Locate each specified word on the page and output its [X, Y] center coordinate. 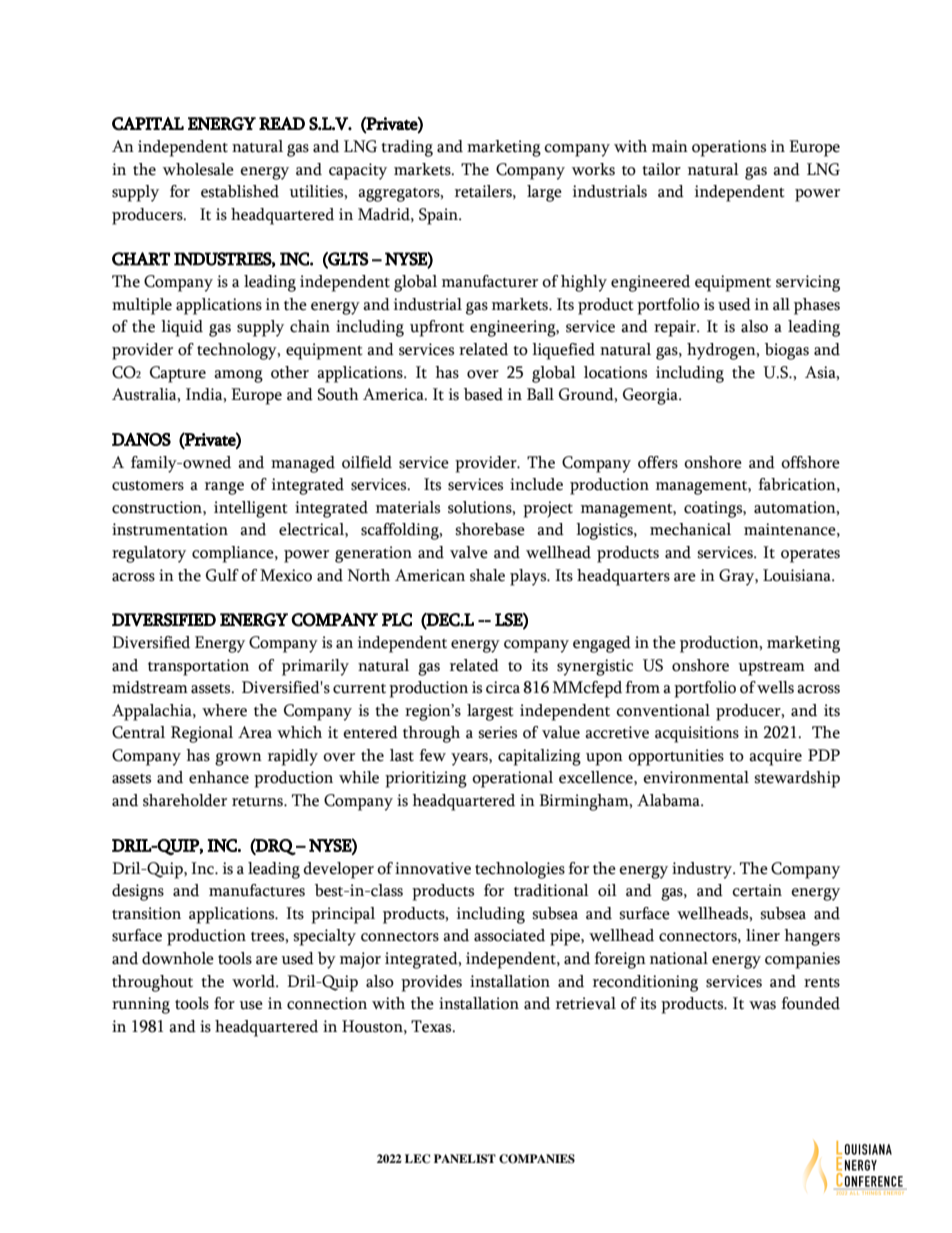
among [238, 376]
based [483, 394]
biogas [787, 351]
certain [757, 890]
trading [407, 148]
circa [503, 687]
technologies [520, 870]
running [141, 1005]
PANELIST [465, 1159]
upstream [771, 669]
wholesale [198, 169]
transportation [198, 667]
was [762, 1005]
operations [729, 148]
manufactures [257, 890]
